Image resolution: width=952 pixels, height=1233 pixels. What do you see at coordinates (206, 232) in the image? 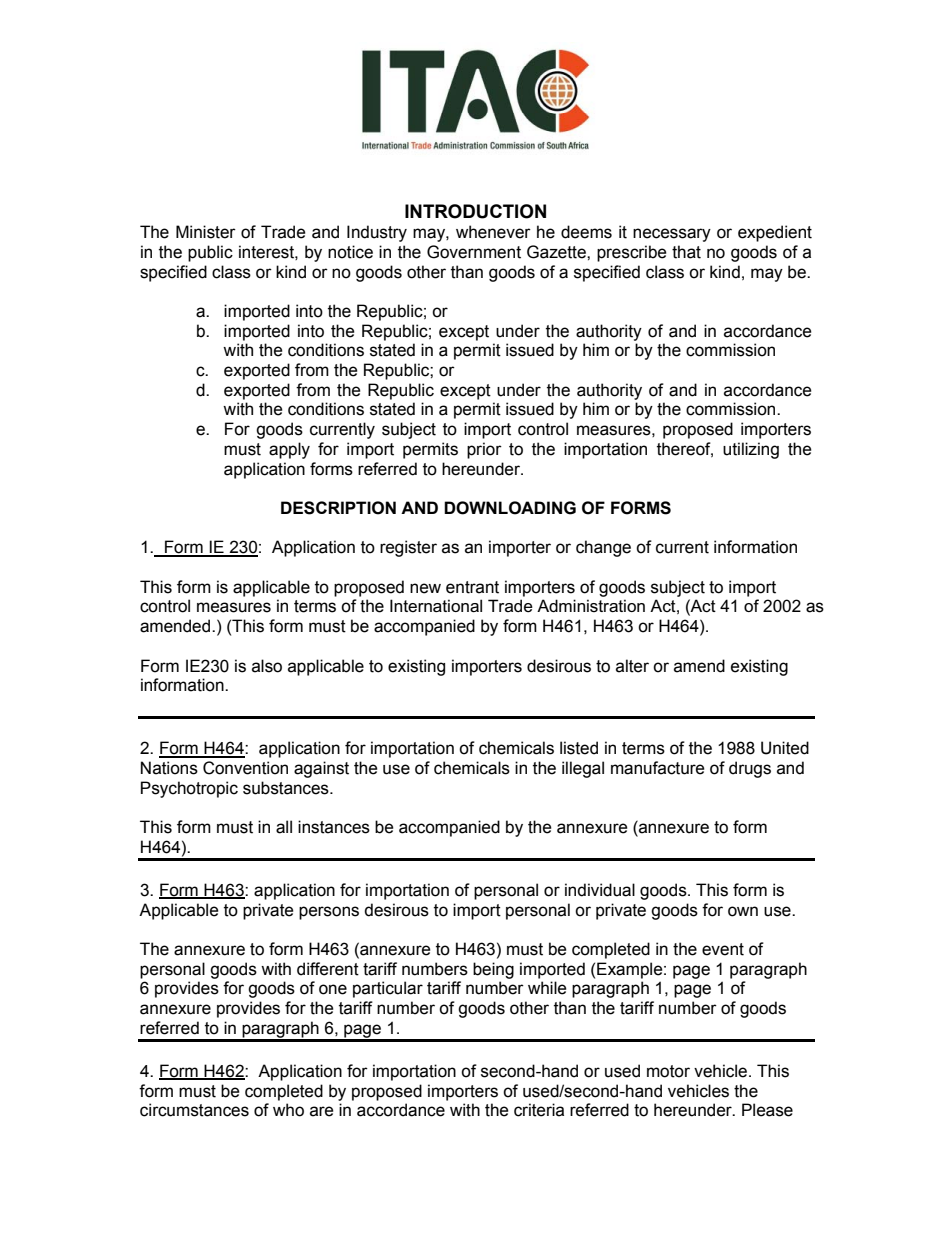
I see `Minister` at bounding box center [206, 232].
